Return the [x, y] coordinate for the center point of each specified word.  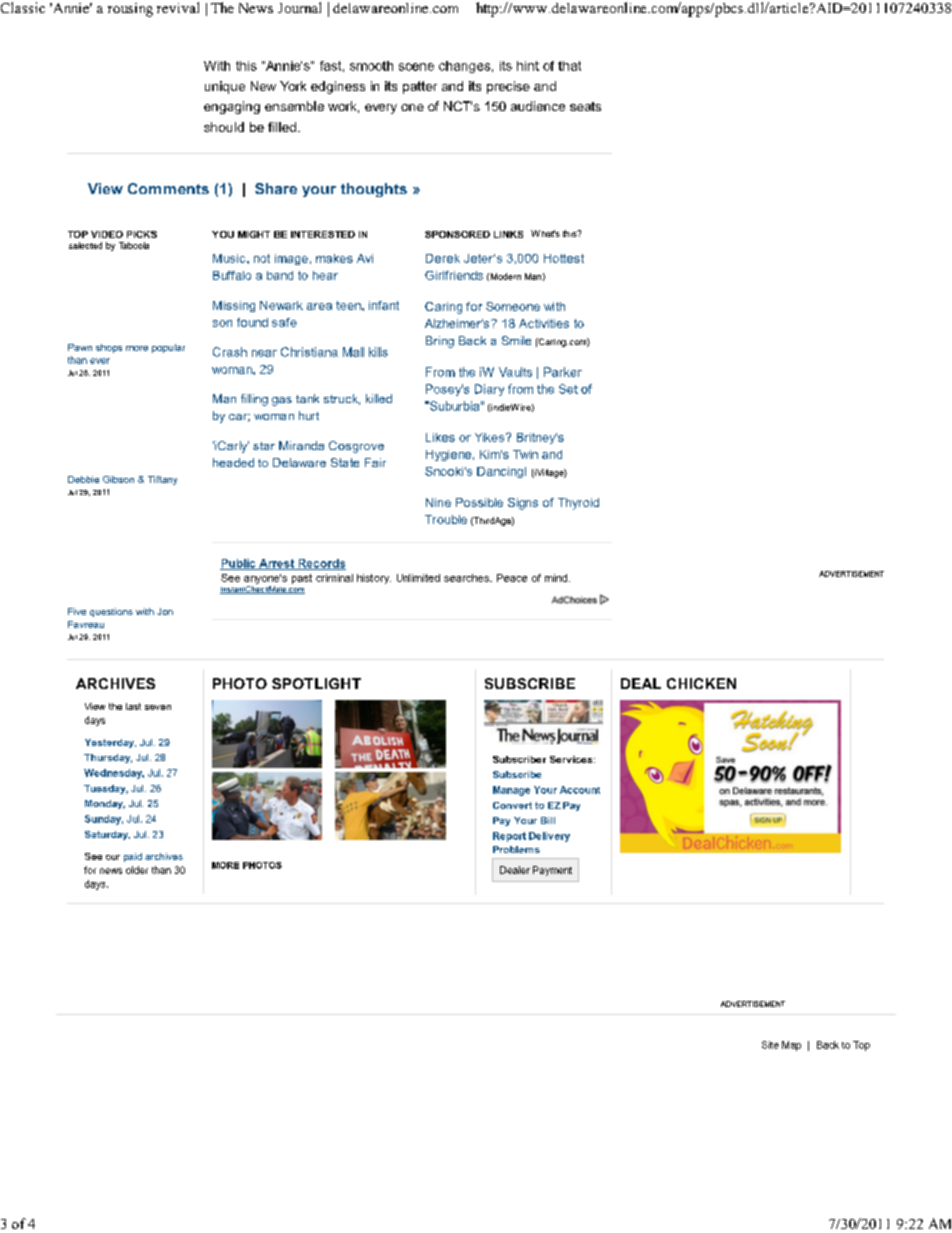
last [133, 706]
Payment [552, 871]
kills [378, 352]
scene [416, 67]
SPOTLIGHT [316, 683]
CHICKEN [701, 683]
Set [568, 389]
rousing [130, 10]
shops [109, 348]
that [569, 66]
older [137, 870]
